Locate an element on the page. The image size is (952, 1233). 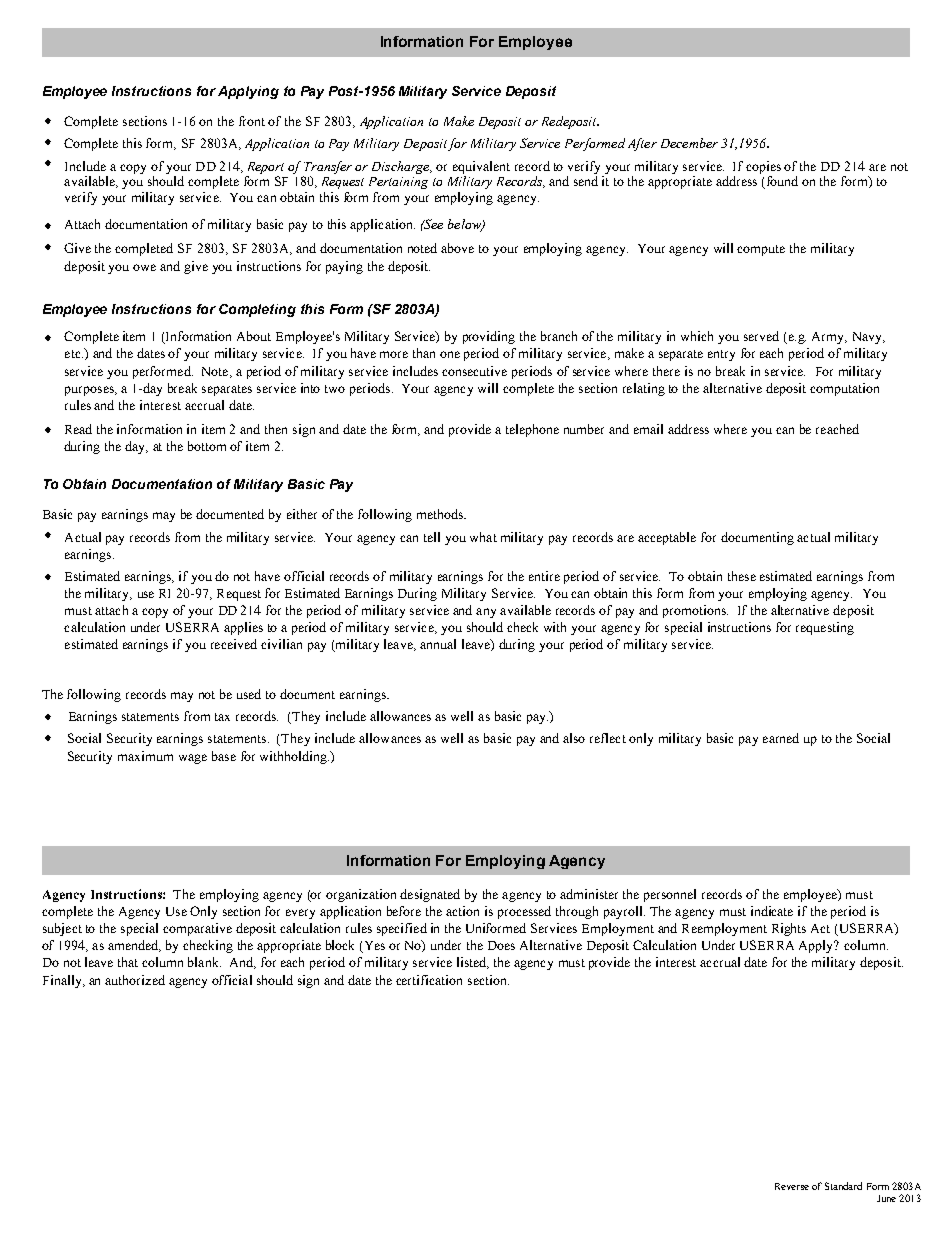
equivalent is located at coordinates (481, 167).
